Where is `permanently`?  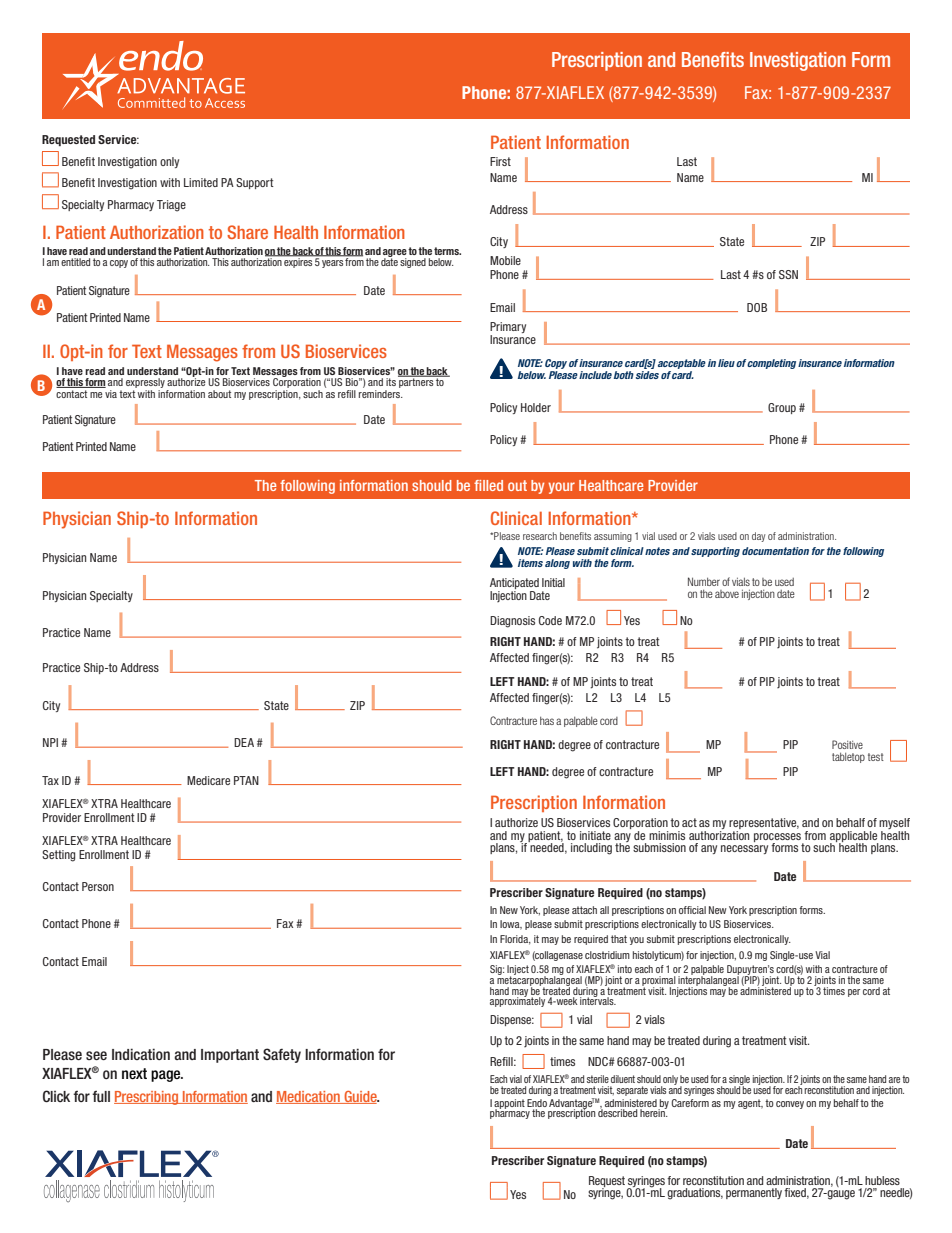 permanently is located at coordinates (754, 1193).
